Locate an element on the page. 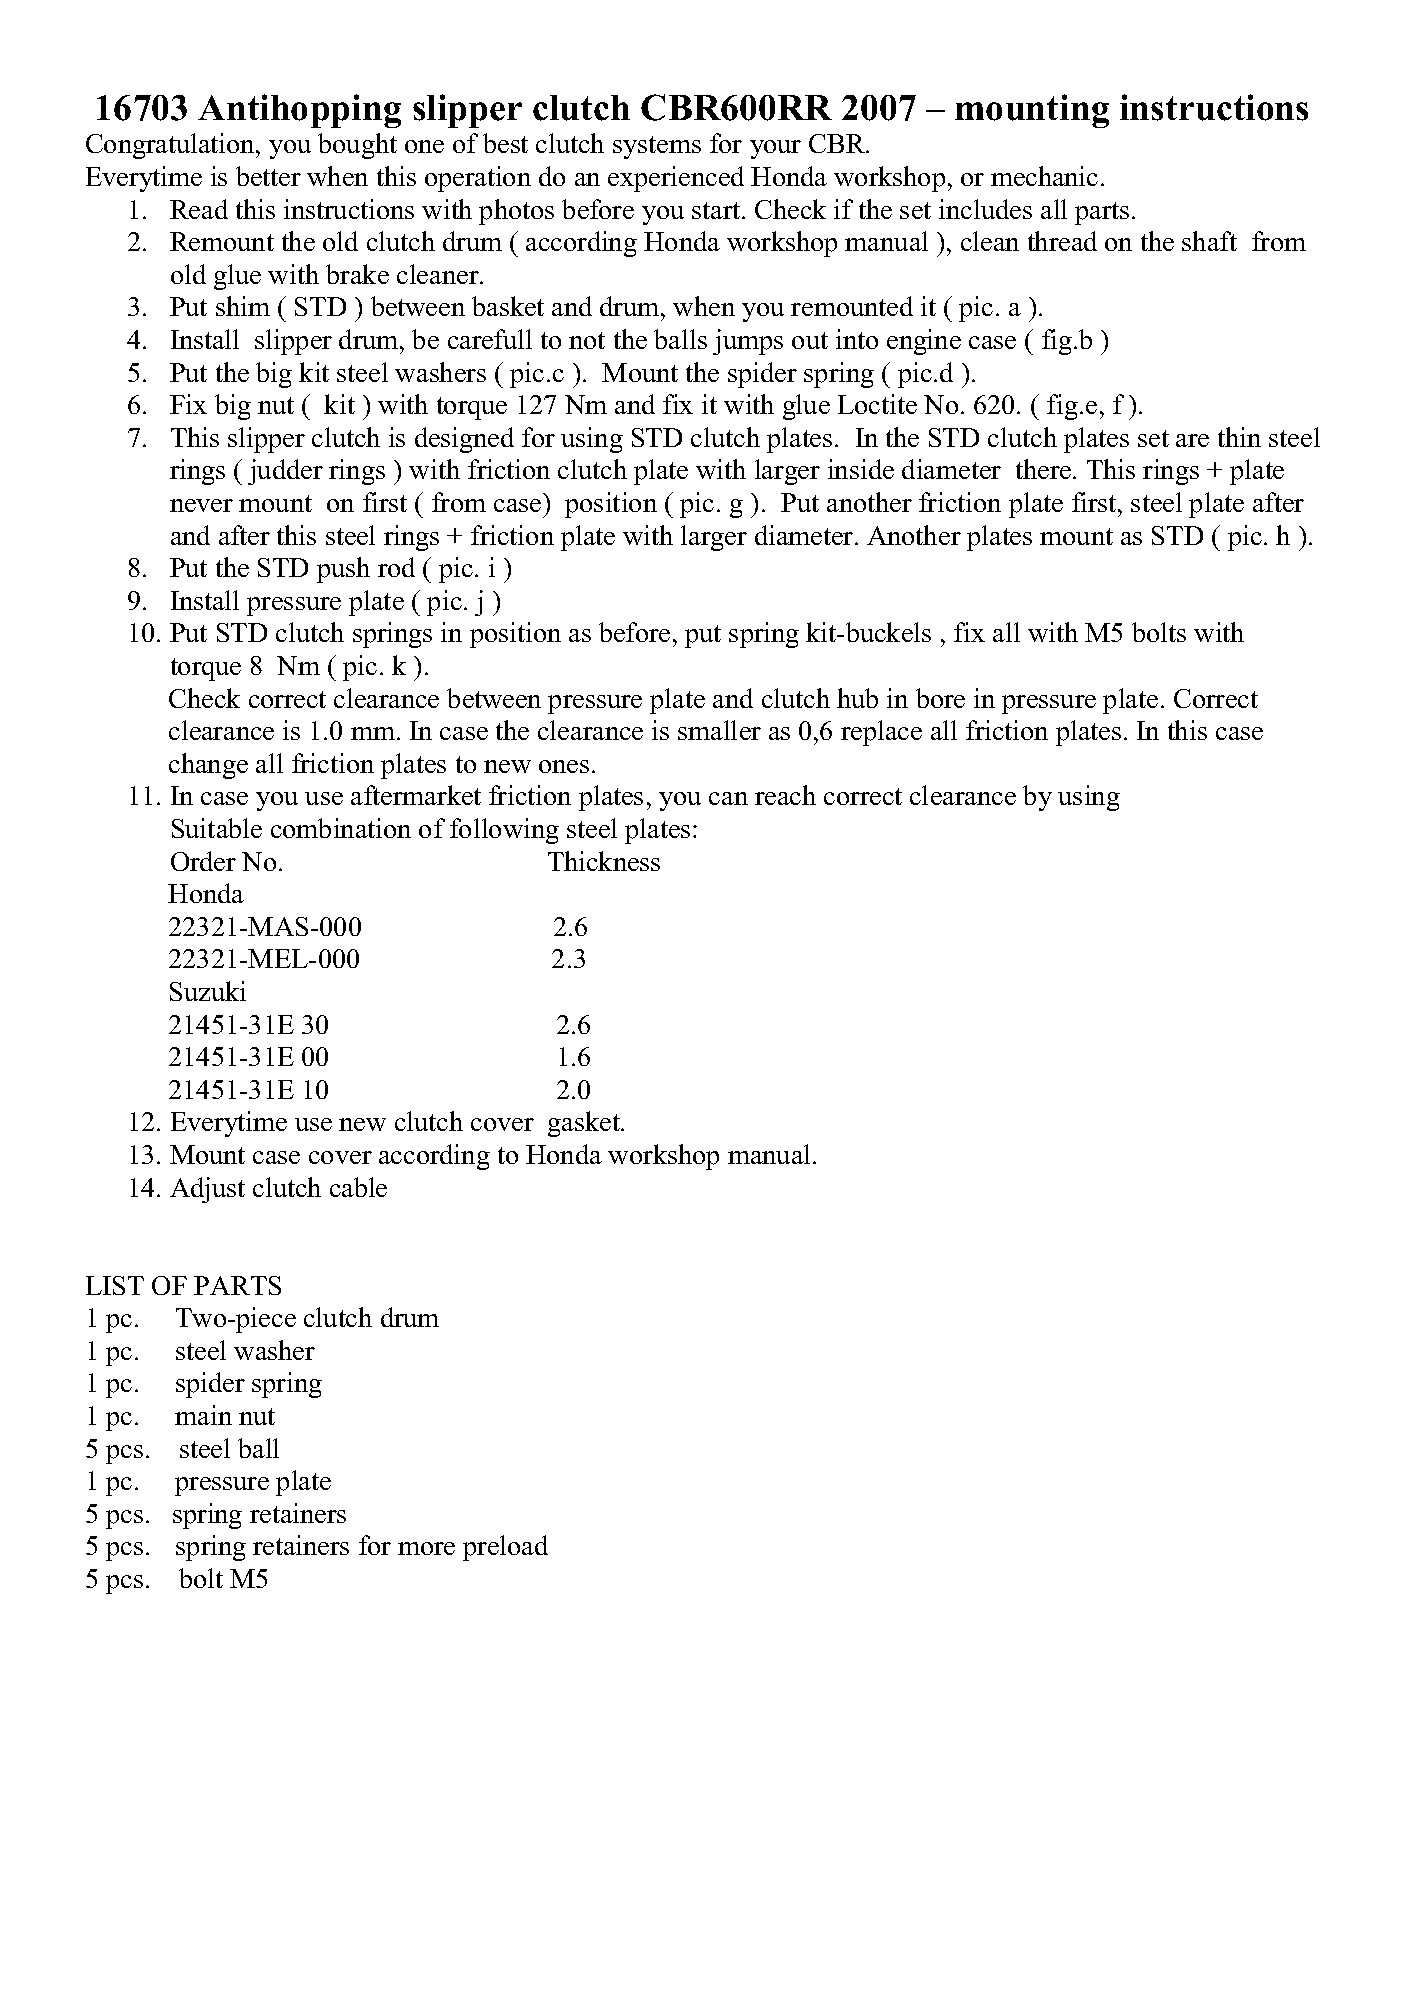 The height and width of the image is (1989, 1406). main is located at coordinates (203, 1415).
